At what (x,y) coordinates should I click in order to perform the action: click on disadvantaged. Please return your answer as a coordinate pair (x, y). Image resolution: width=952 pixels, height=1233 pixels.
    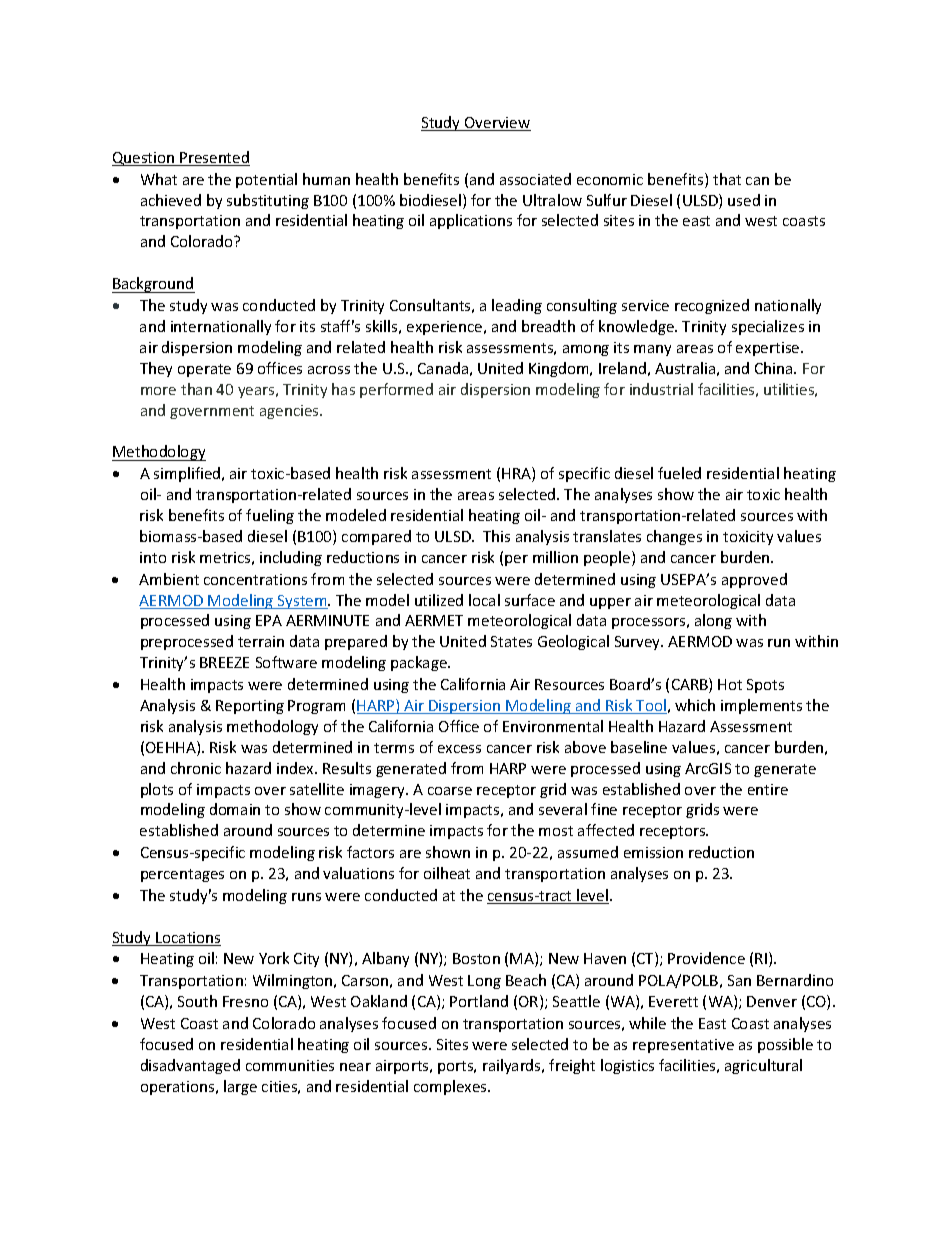
    Looking at the image, I should click on (190, 1066).
